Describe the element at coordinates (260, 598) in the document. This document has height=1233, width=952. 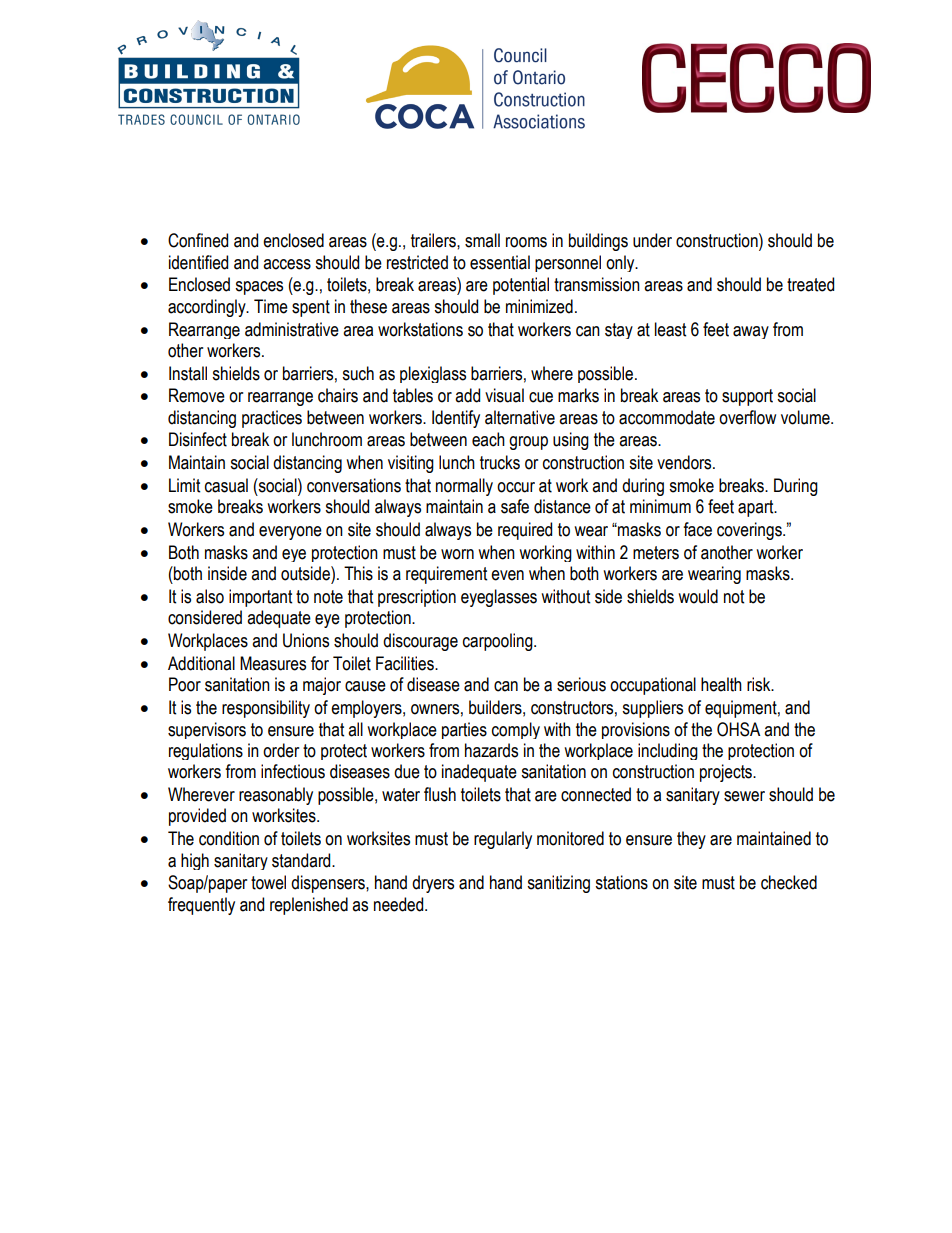
I see `important` at that location.
